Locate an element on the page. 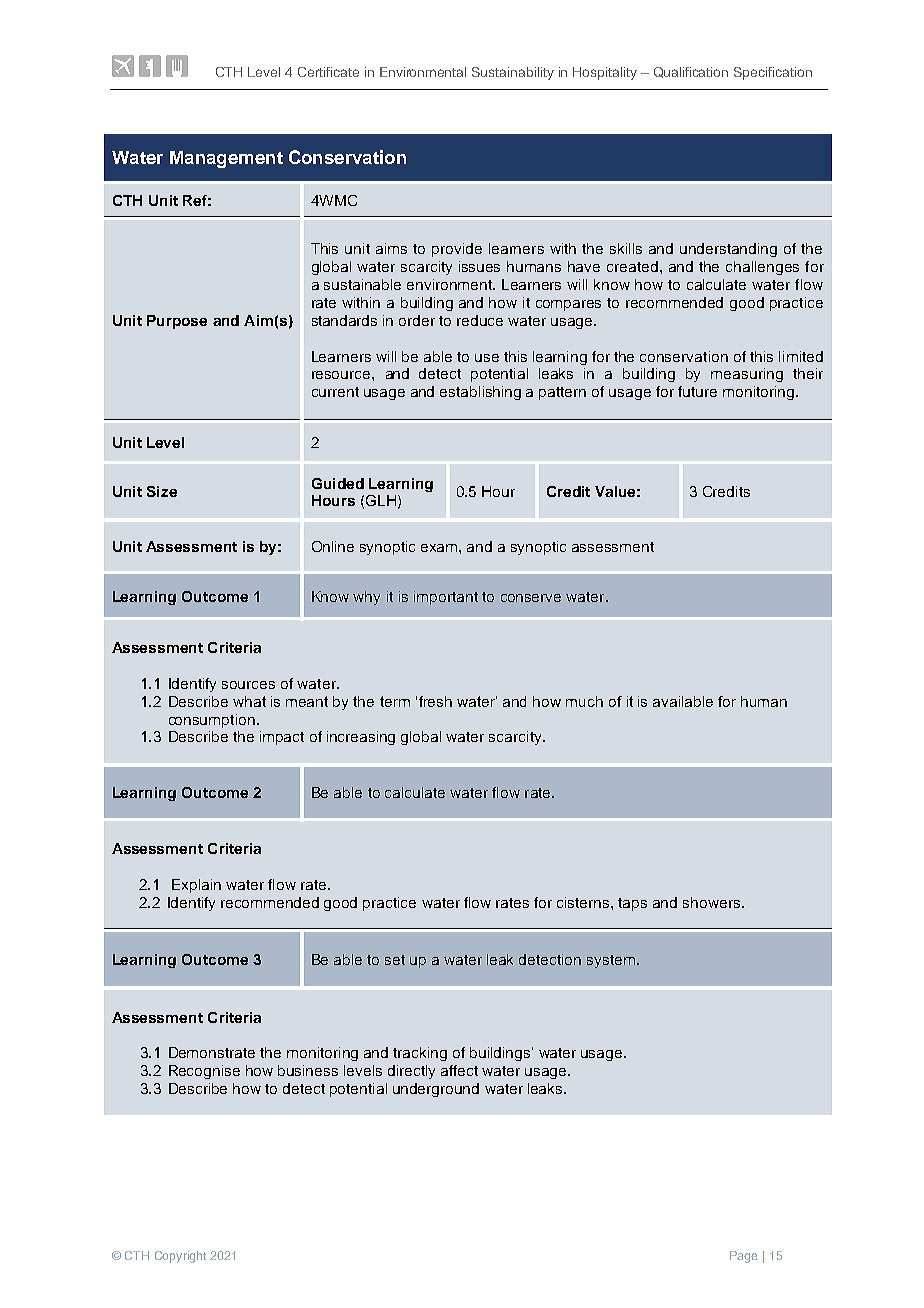 The height and width of the document is (1308, 924). system is located at coordinates (611, 961).
